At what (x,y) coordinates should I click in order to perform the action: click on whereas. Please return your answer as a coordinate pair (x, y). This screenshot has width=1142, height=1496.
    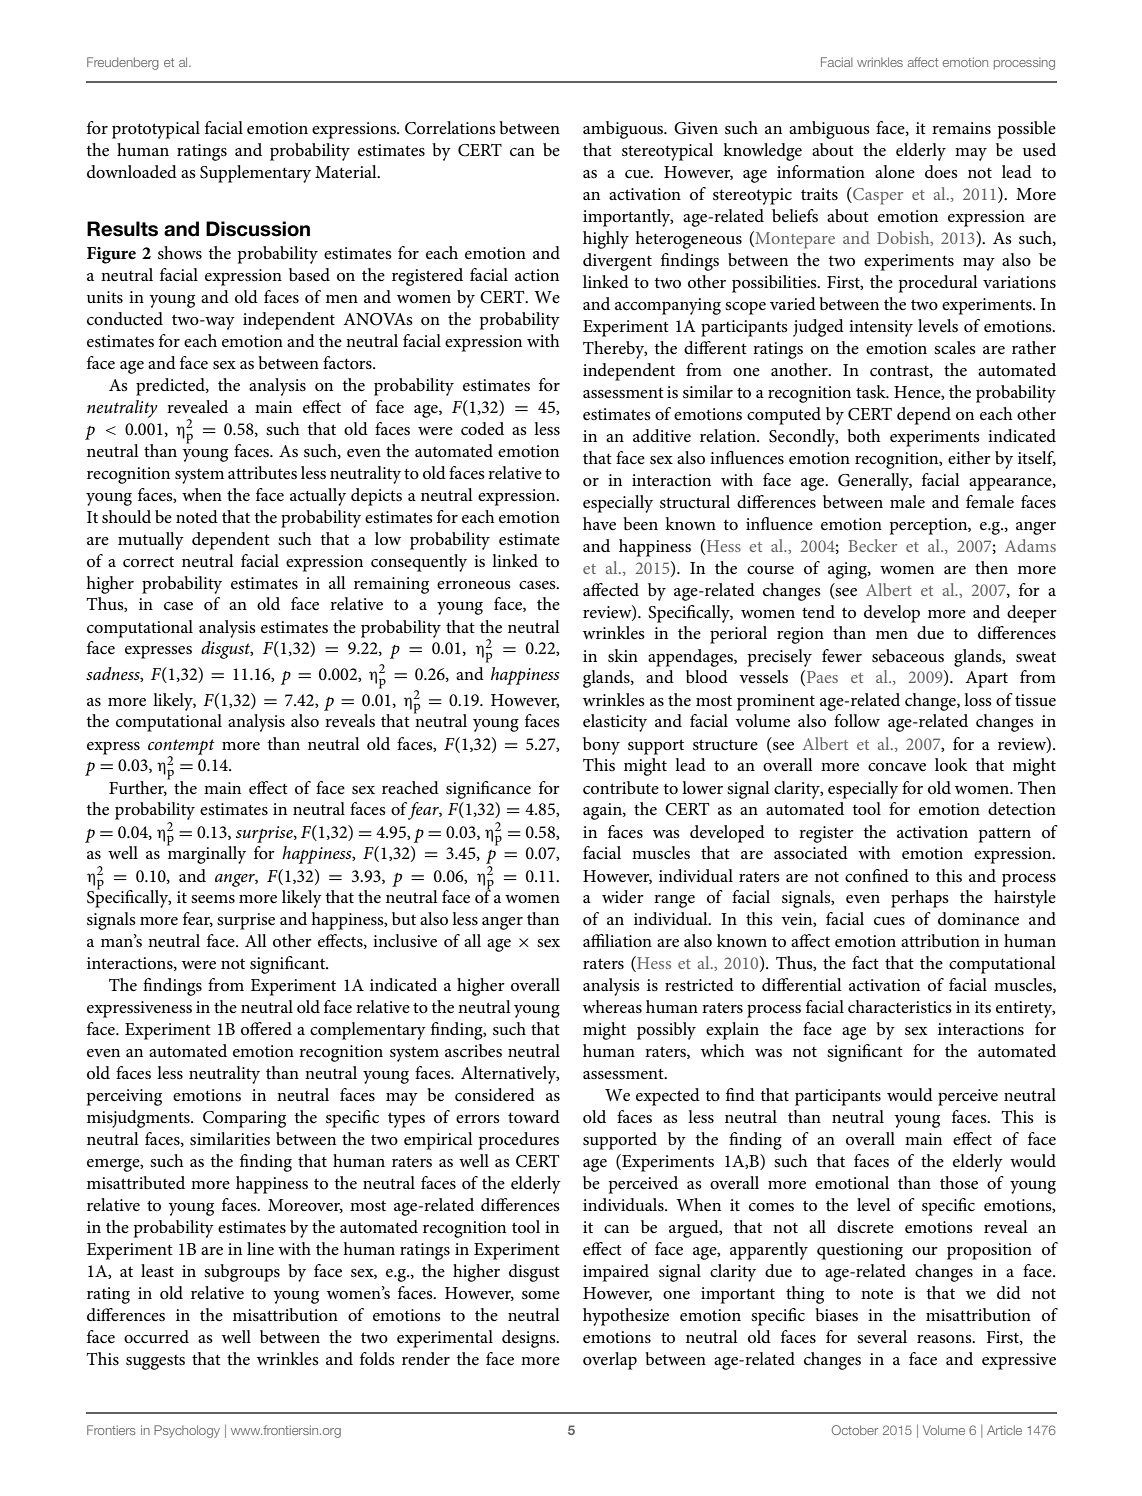
    Looking at the image, I should click on (612, 1007).
